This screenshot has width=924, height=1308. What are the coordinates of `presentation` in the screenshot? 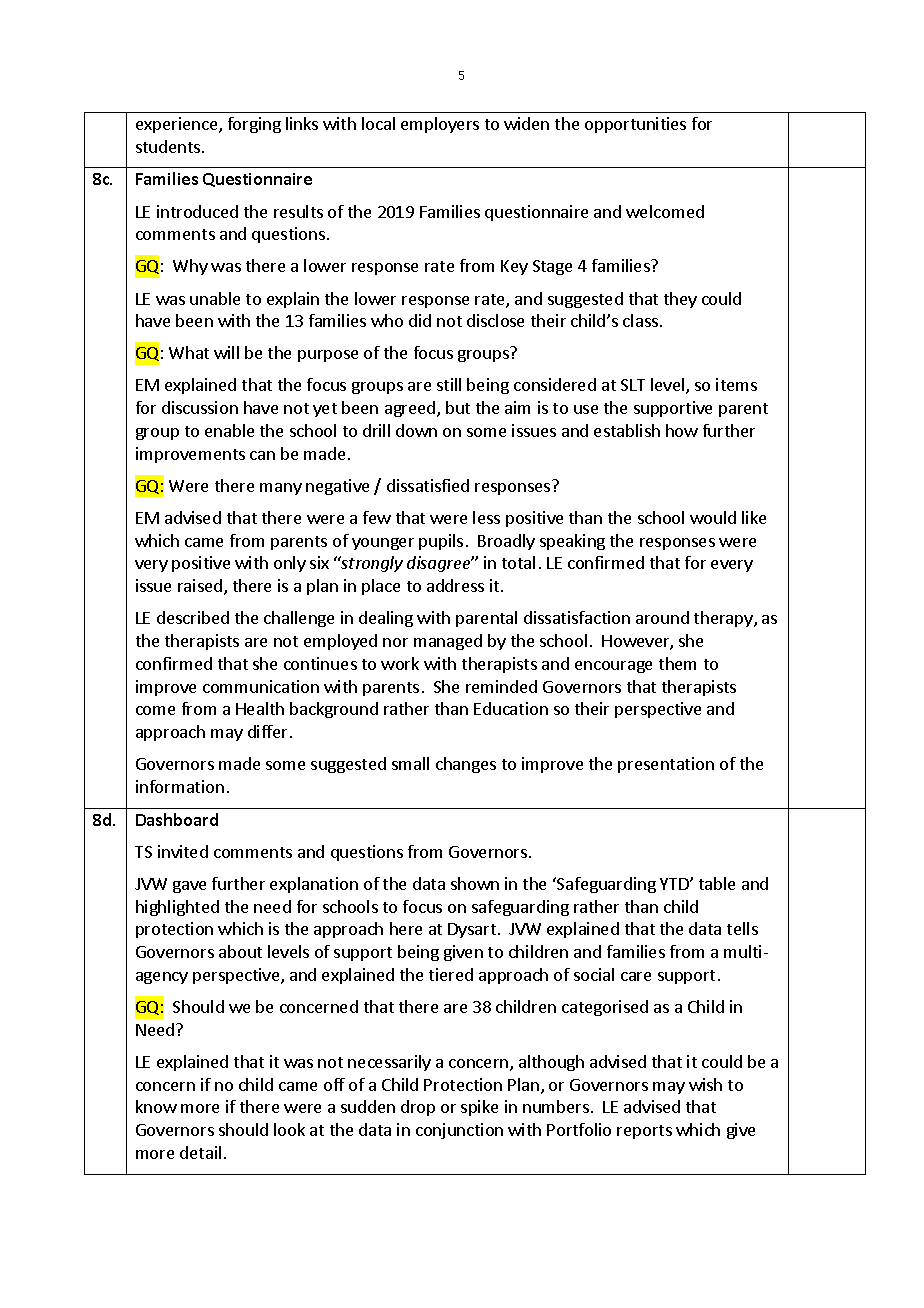 It's located at (666, 765).
